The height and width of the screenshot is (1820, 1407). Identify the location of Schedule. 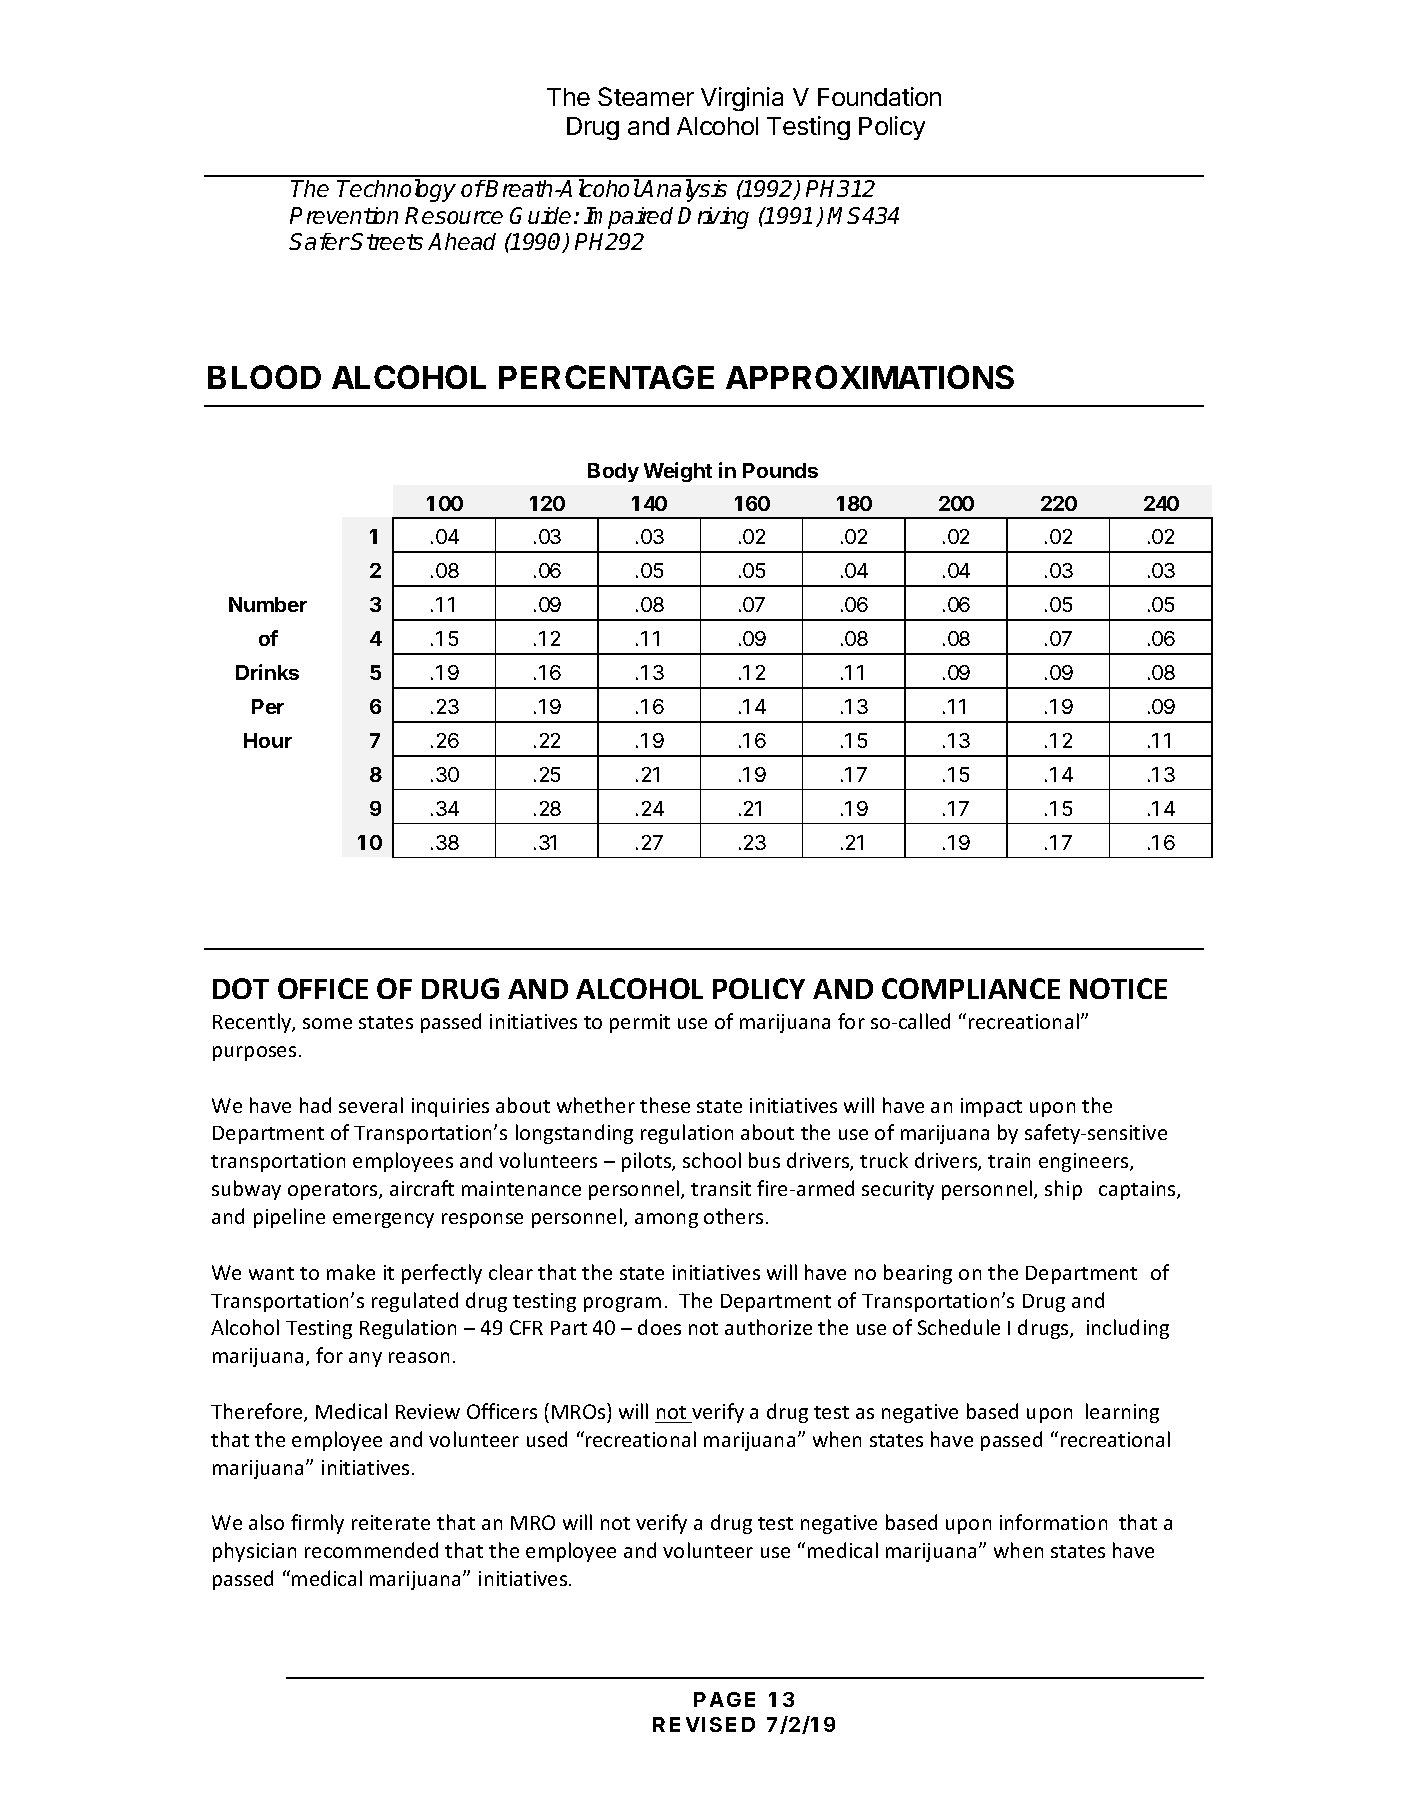
(959, 1327).
